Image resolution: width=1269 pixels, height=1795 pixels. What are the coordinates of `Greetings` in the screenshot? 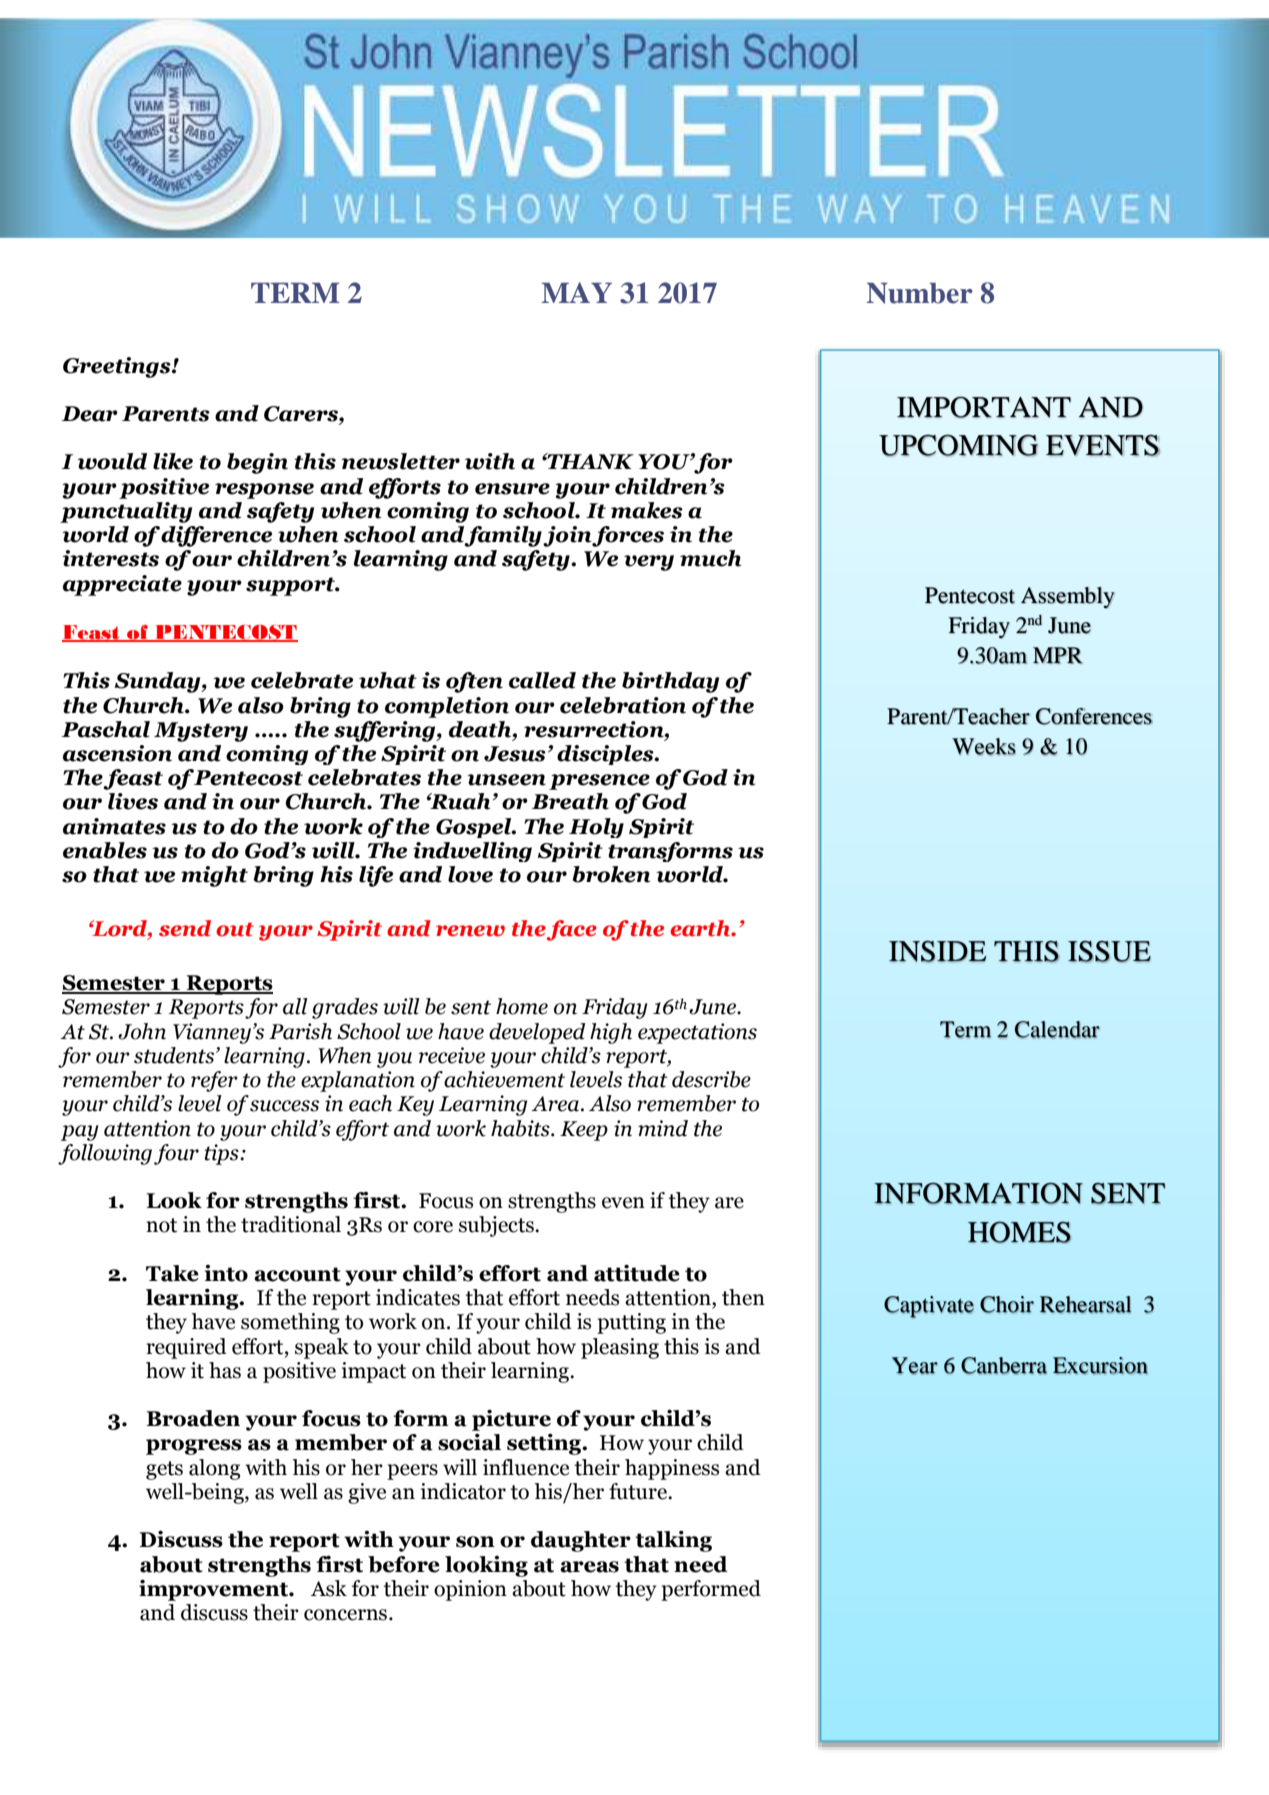 It's located at (118, 367).
